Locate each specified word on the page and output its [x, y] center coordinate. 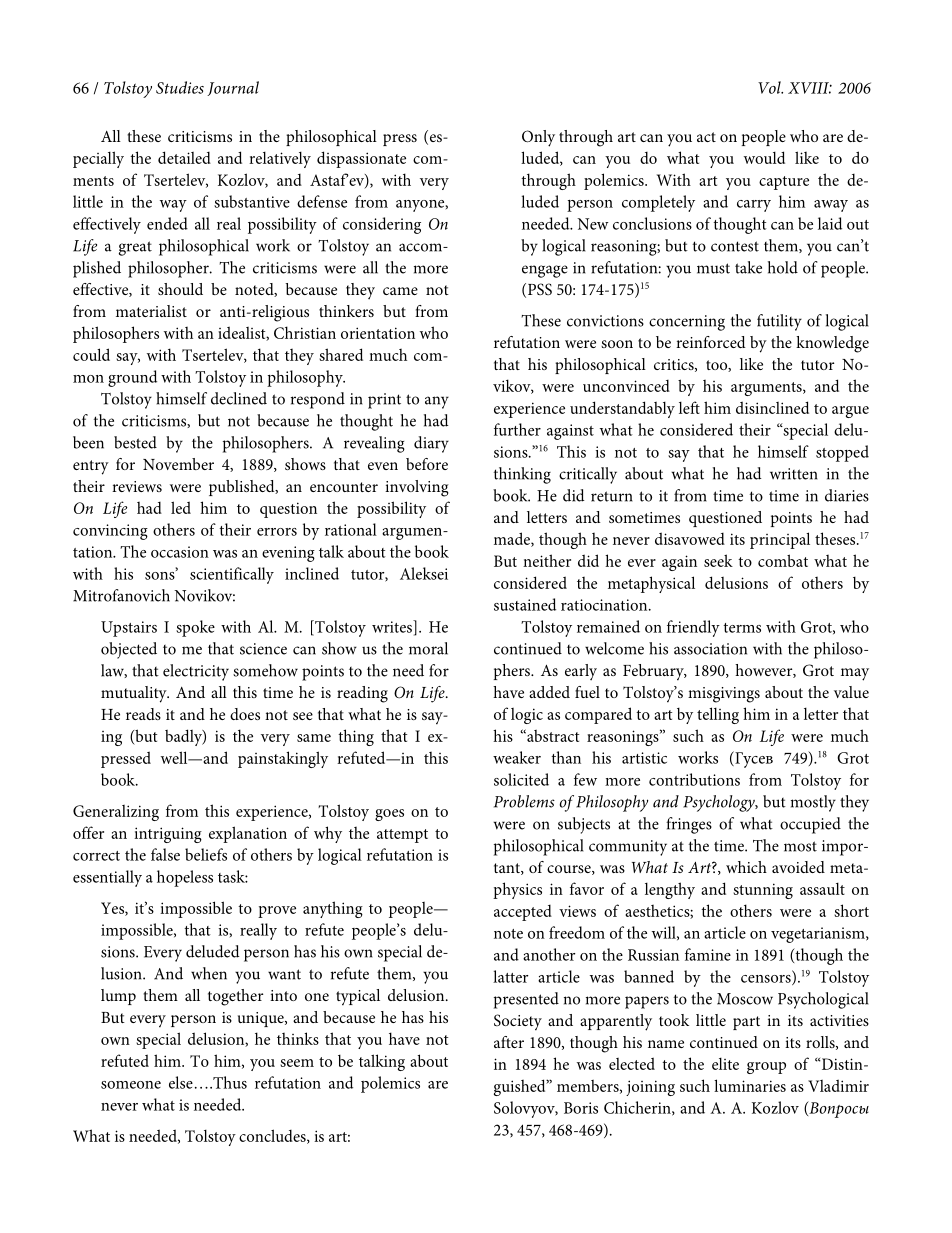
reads [143, 714]
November [178, 464]
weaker [517, 757]
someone [131, 1085]
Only [538, 138]
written [794, 474]
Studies [180, 87]
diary [431, 444]
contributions [694, 779]
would [764, 157]
